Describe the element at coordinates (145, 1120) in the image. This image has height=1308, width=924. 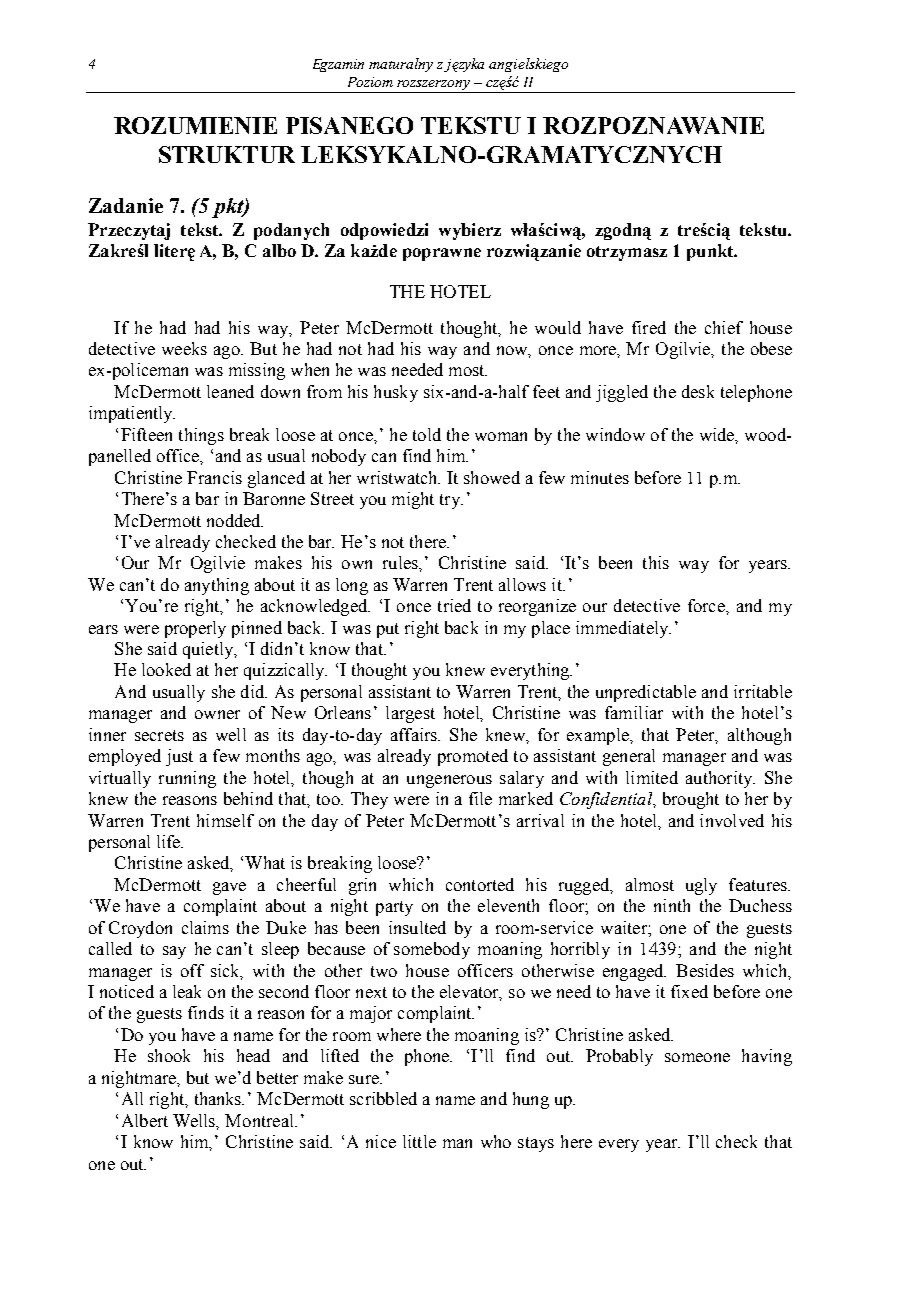
I see `Albert` at that location.
